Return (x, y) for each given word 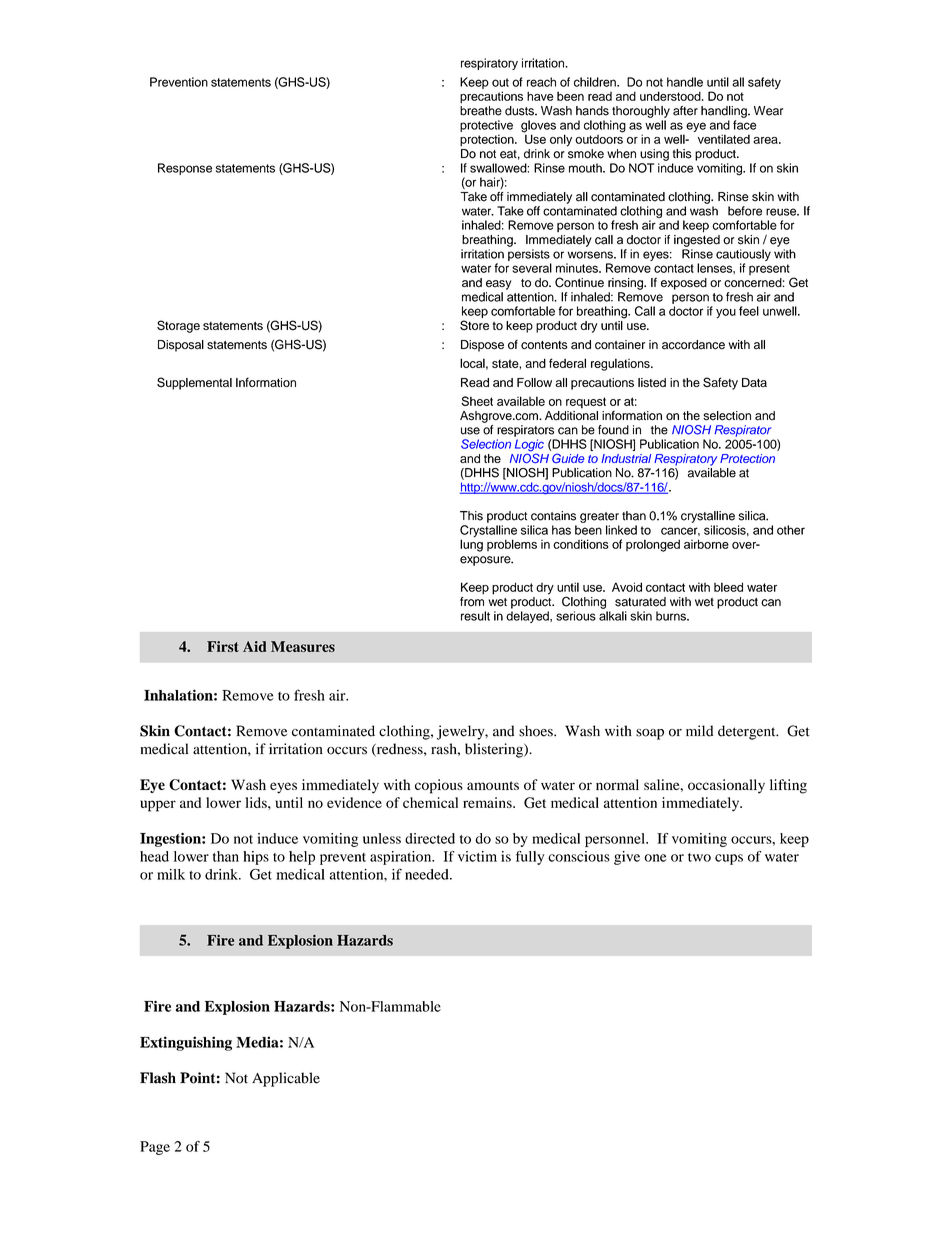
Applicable (286, 1079)
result (475, 616)
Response (185, 169)
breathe (481, 111)
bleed (728, 587)
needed (428, 874)
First (223, 646)
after (685, 111)
